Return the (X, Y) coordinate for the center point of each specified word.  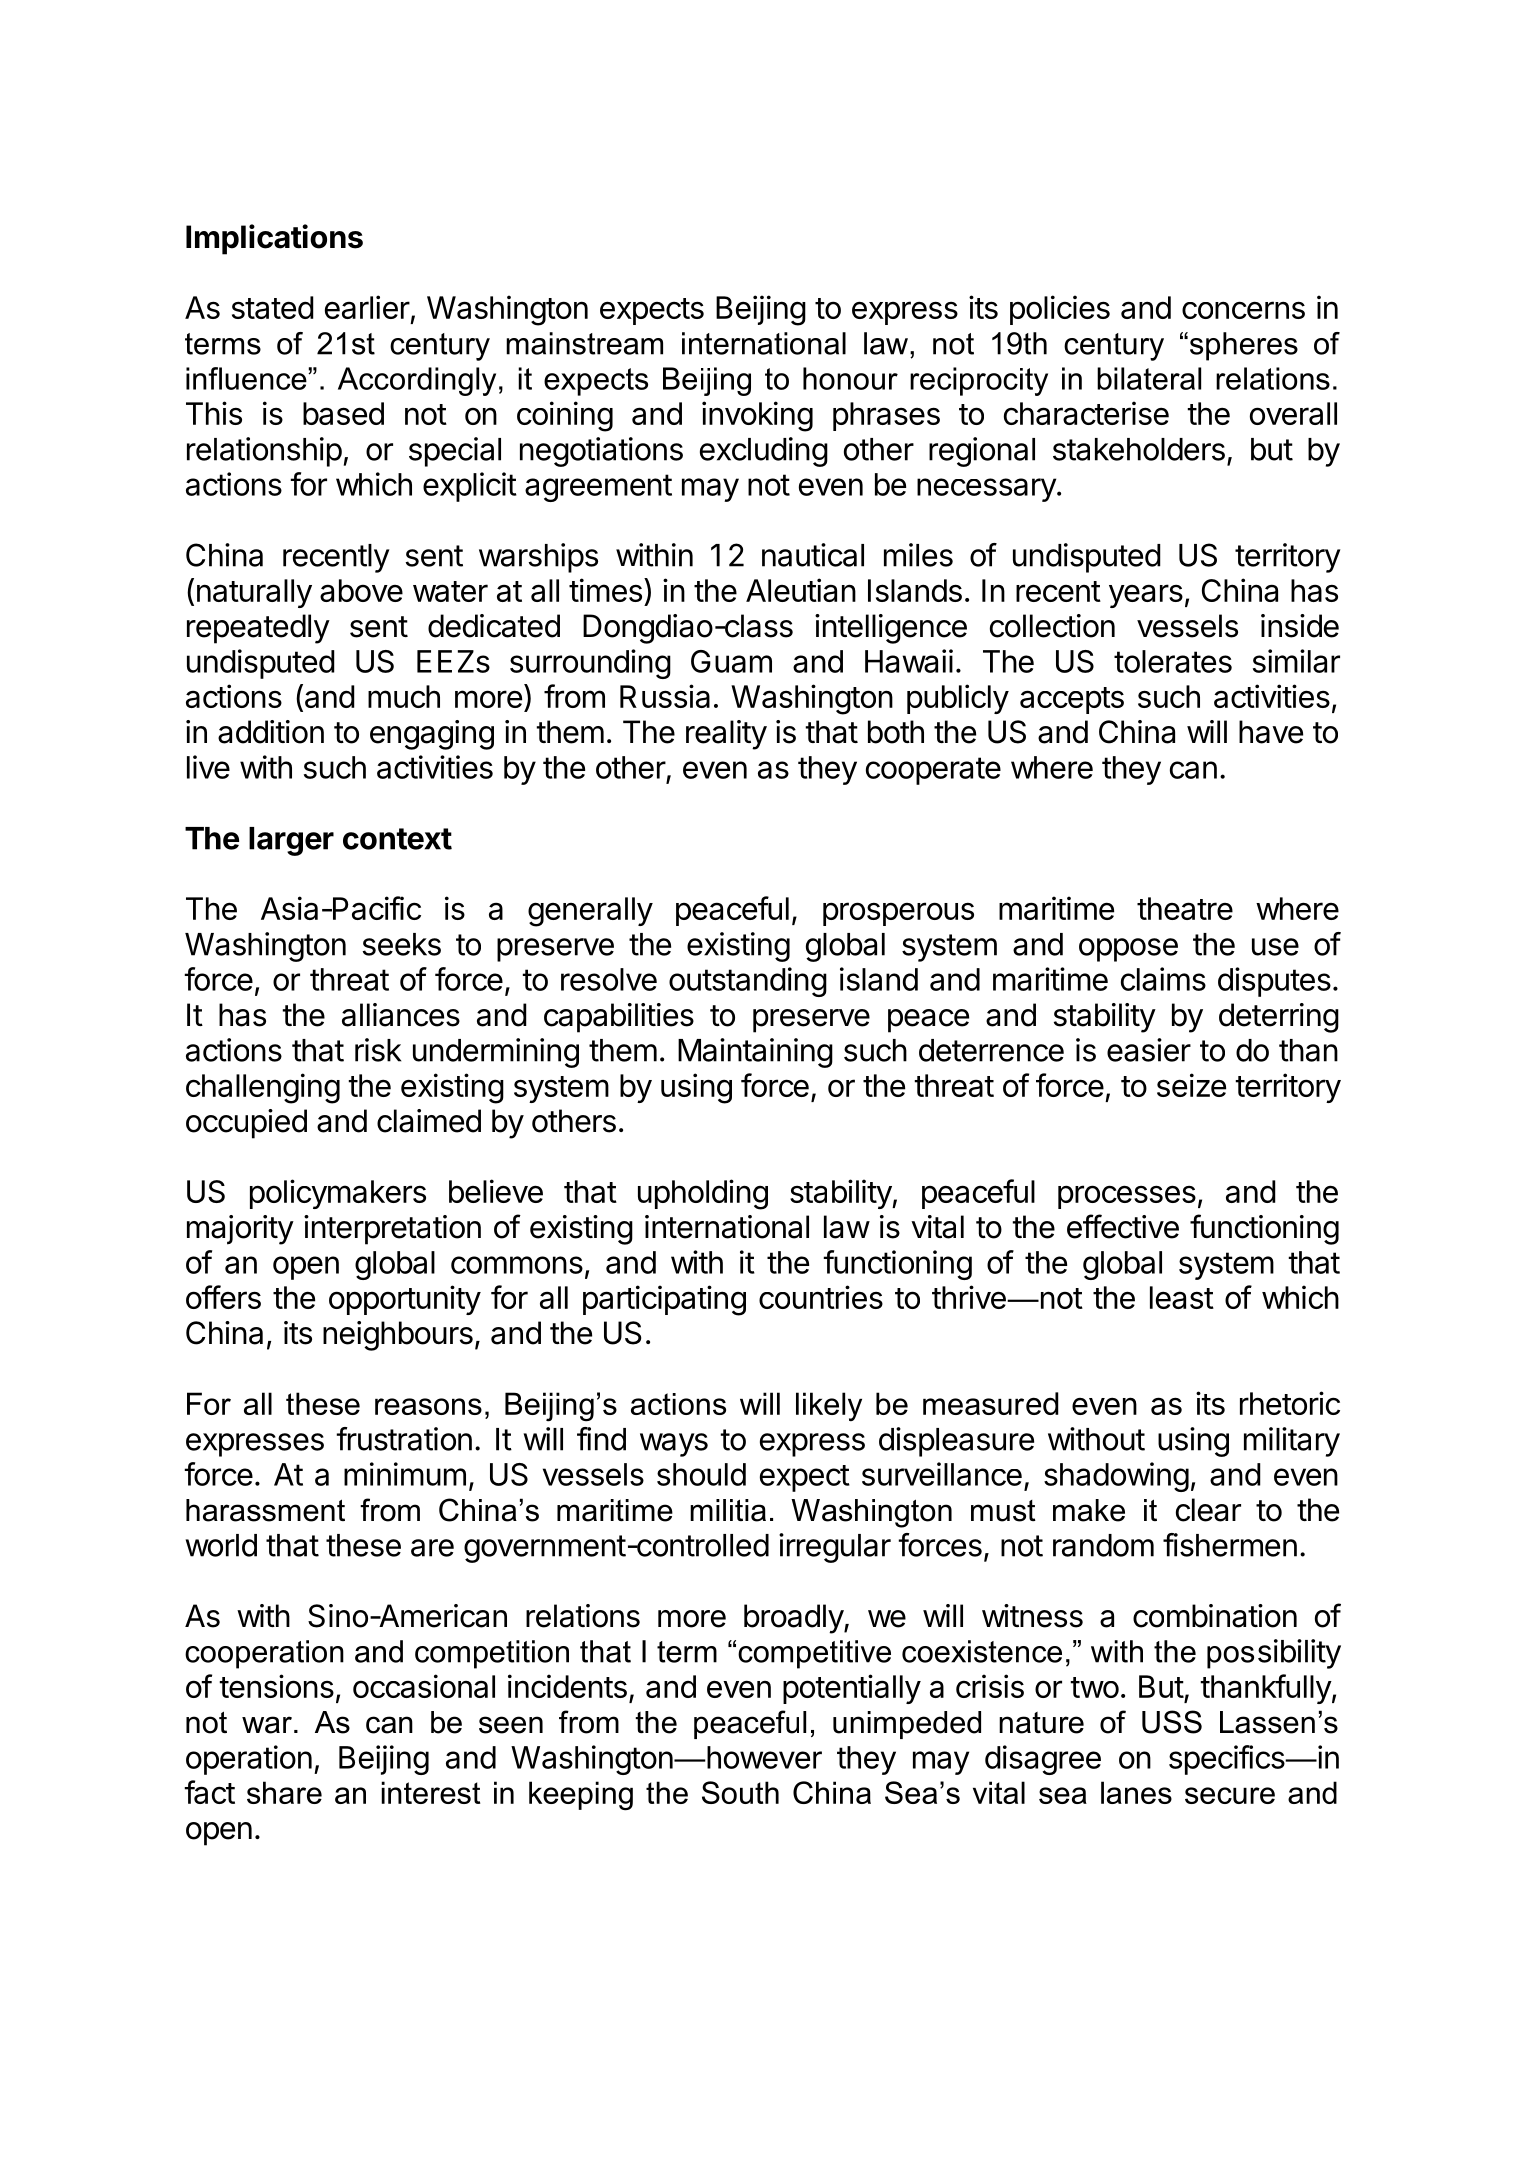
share (284, 1792)
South (740, 1792)
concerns (1243, 310)
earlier (367, 307)
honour (850, 378)
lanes (1136, 1792)
